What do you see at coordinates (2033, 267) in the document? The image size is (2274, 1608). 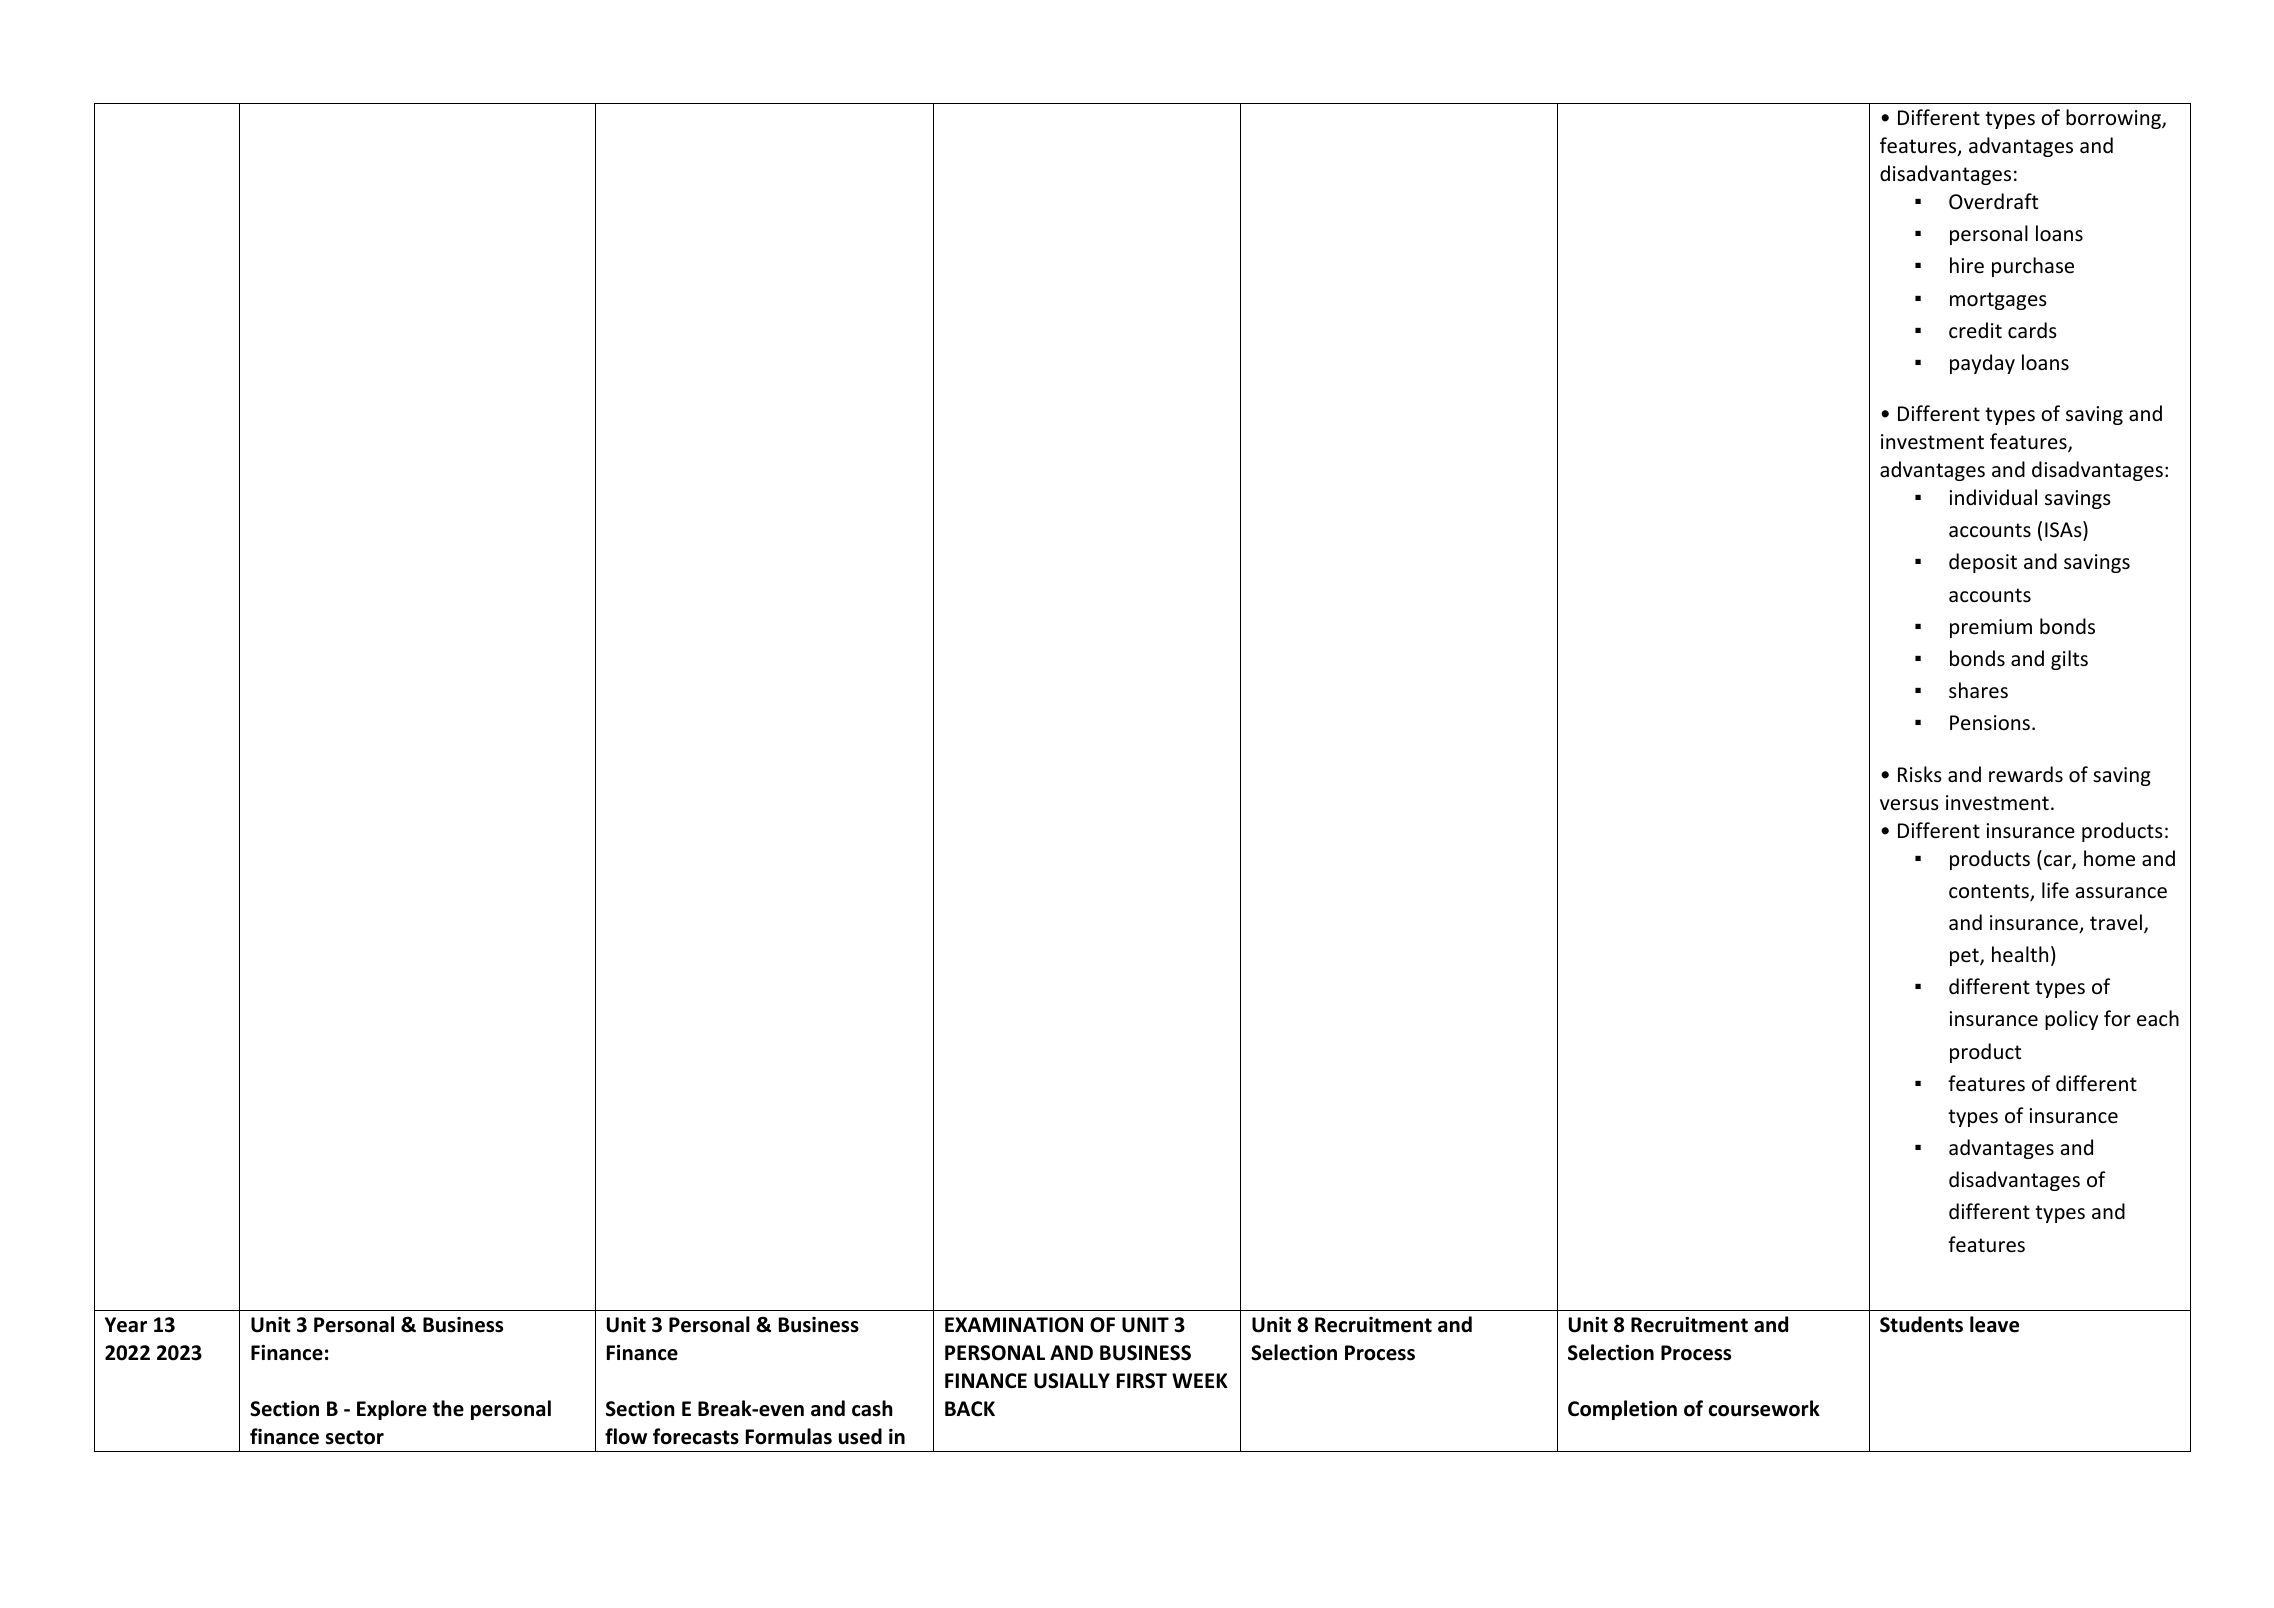 I see `purchase` at bounding box center [2033, 267].
